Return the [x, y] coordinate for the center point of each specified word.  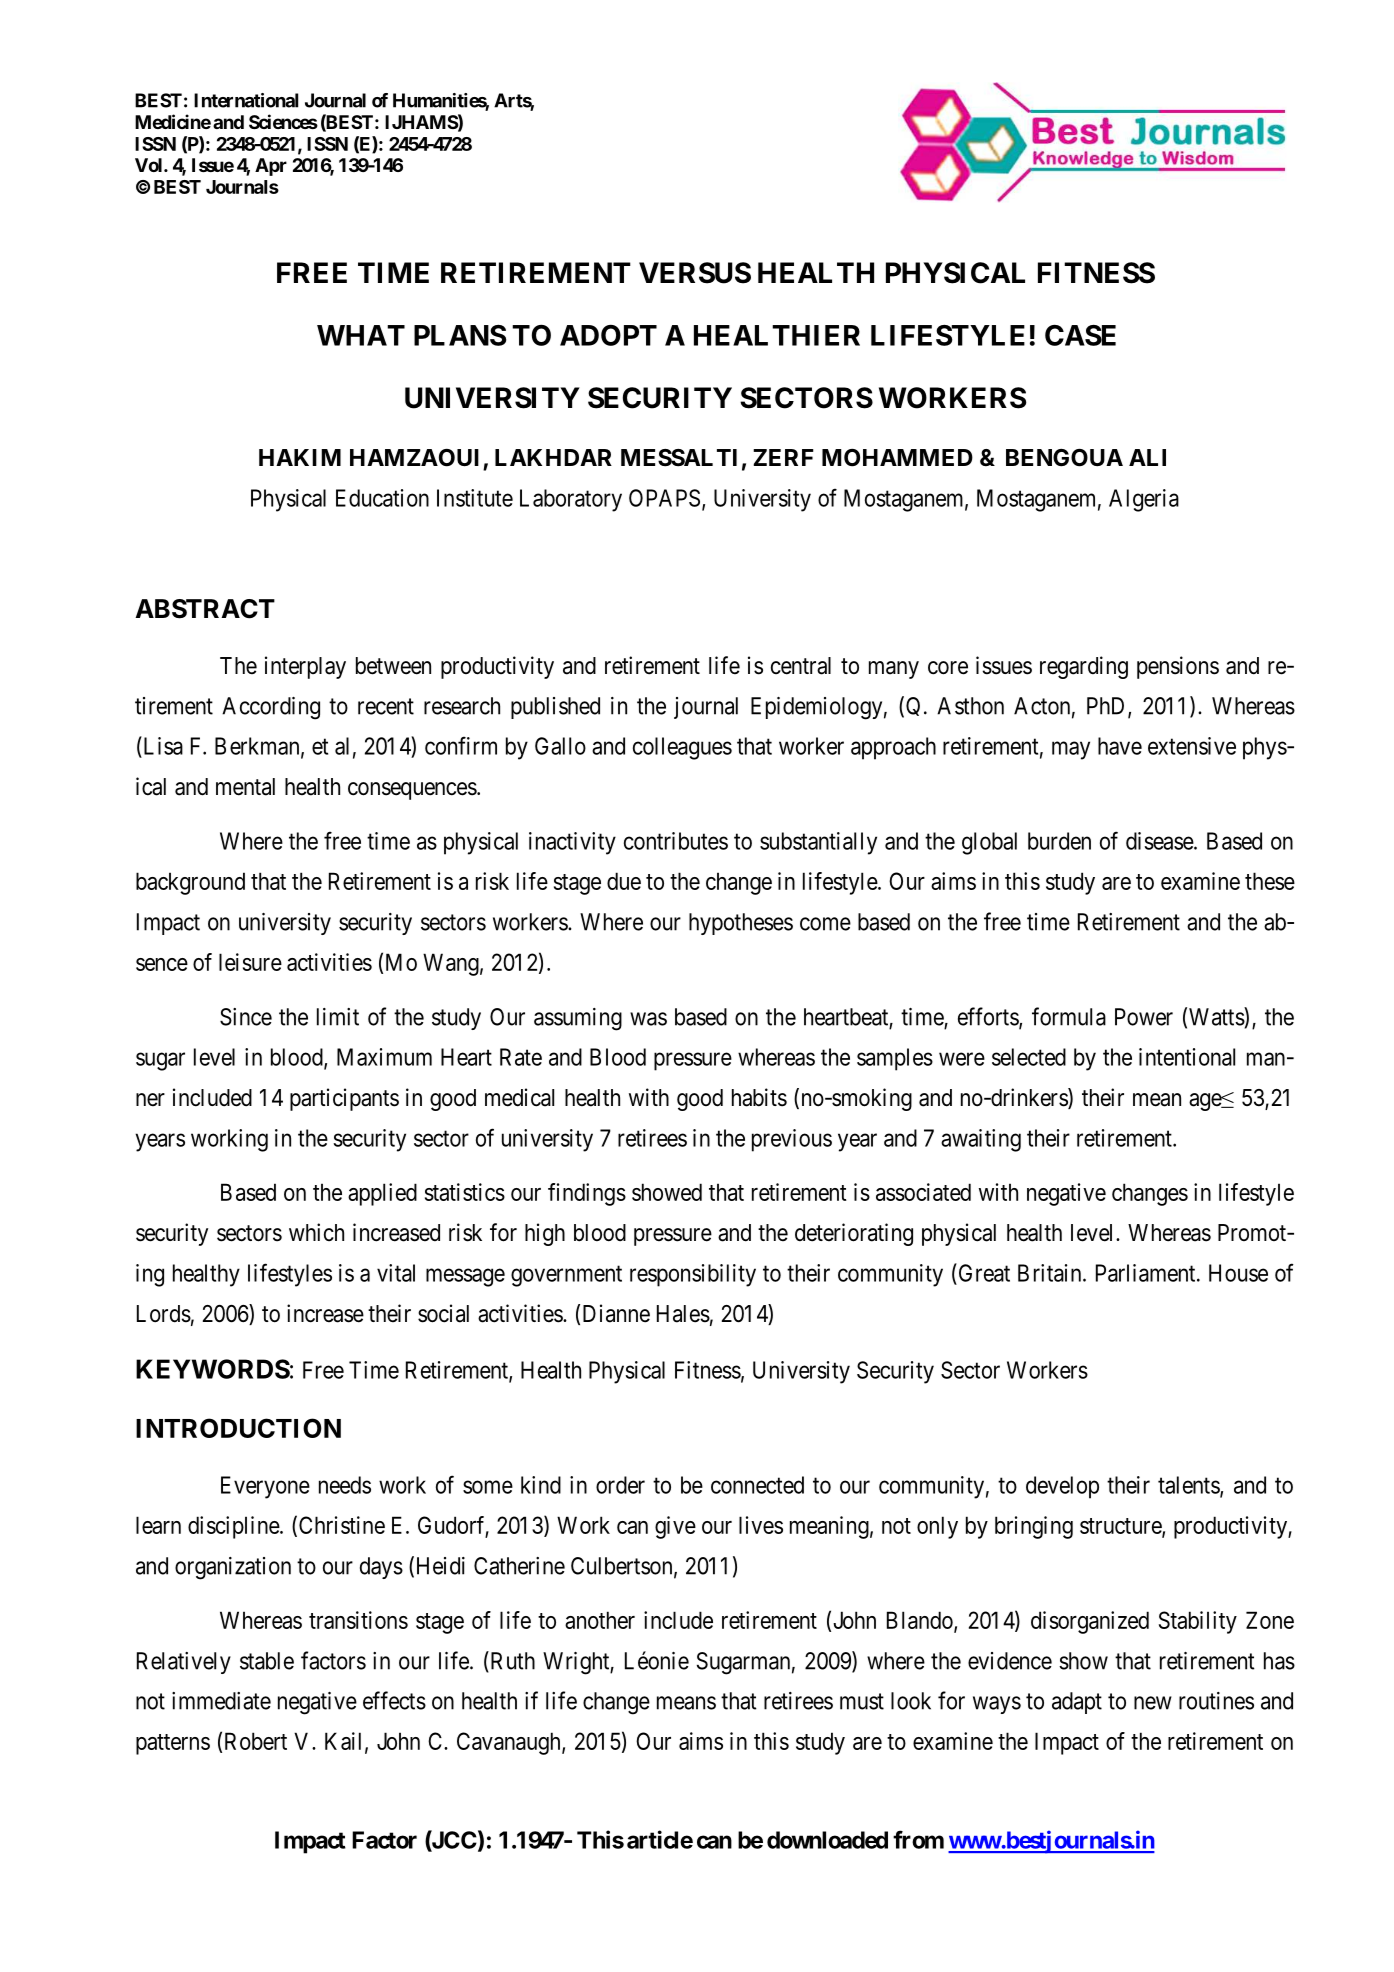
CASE [1080, 335]
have [1120, 746]
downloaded [827, 1840]
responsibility [693, 1275]
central [801, 666]
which [316, 1232]
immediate [221, 1701]
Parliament [1147, 1273]
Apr [271, 167]
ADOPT [608, 335]
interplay [305, 667]
